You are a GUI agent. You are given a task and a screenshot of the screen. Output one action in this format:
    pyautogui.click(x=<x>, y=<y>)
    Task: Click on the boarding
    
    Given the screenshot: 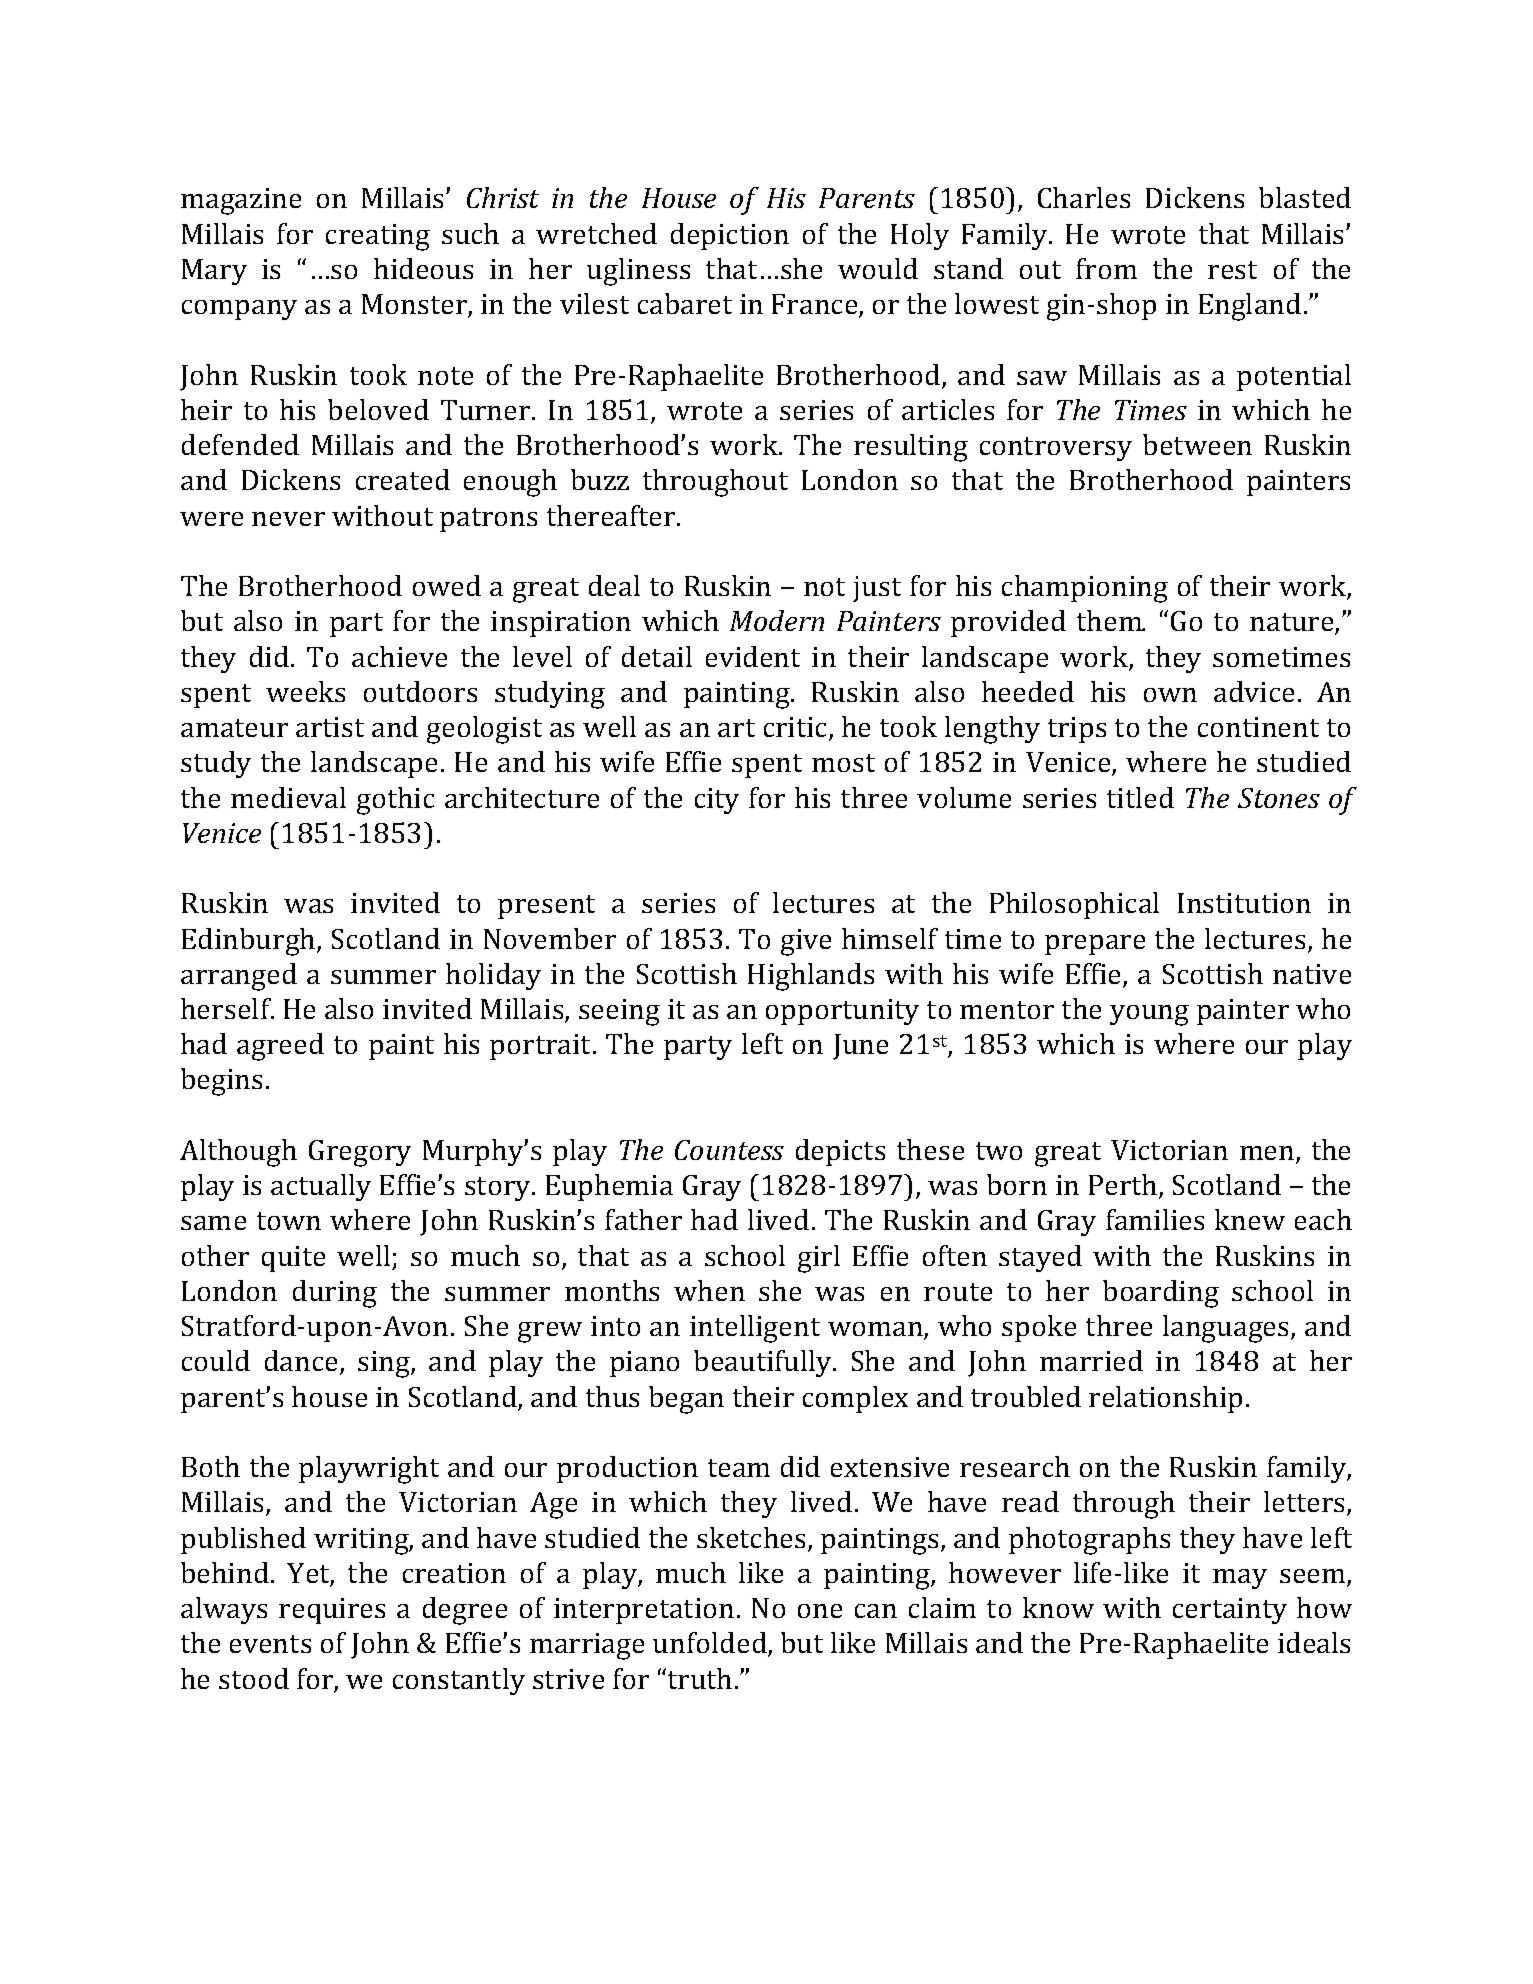 What is the action you would take?
    pyautogui.click(x=1161, y=1294)
